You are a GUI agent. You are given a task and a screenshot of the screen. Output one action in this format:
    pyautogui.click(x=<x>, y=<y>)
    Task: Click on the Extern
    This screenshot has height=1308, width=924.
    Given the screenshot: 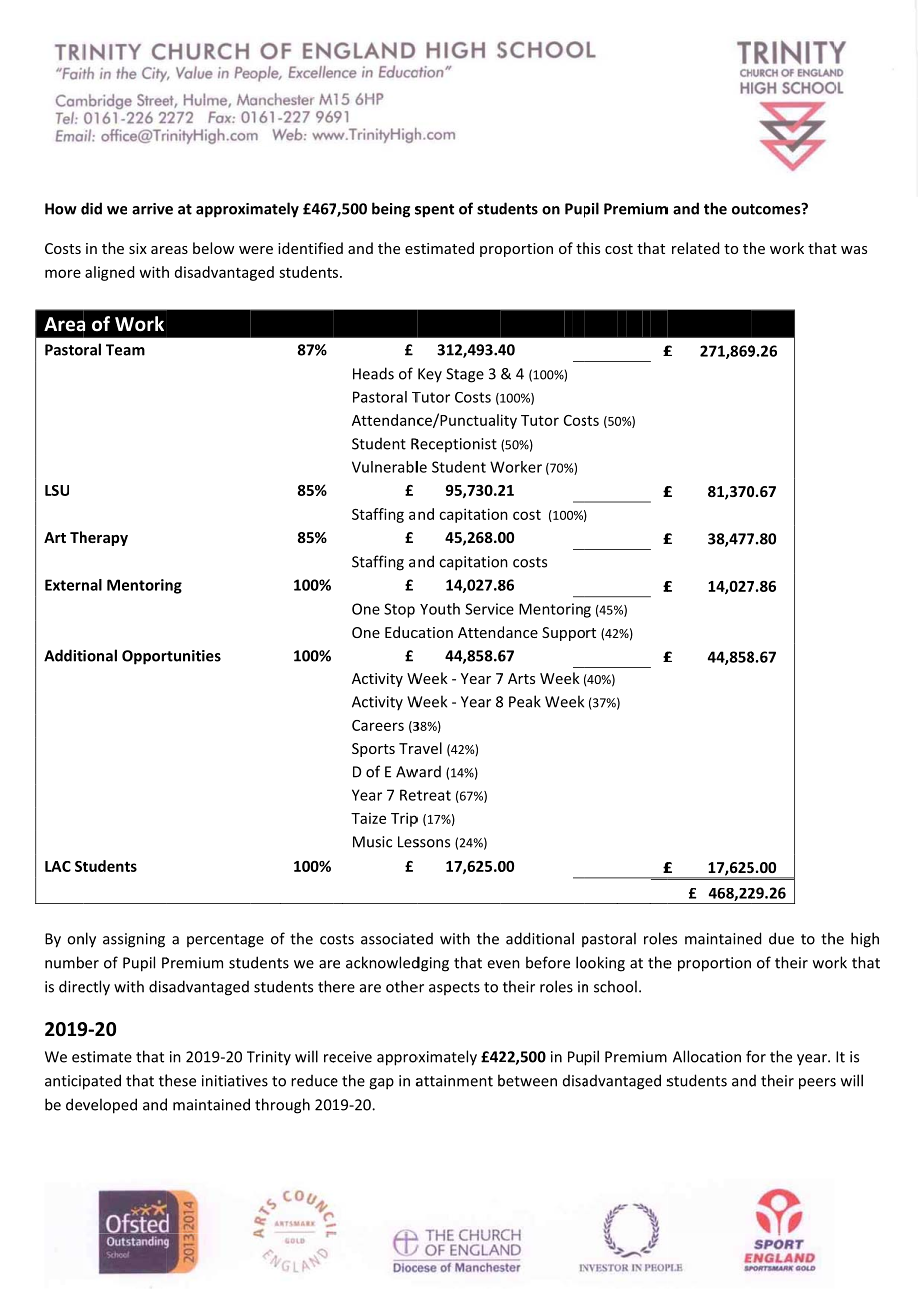 What is the action you would take?
    pyautogui.click(x=68, y=585)
